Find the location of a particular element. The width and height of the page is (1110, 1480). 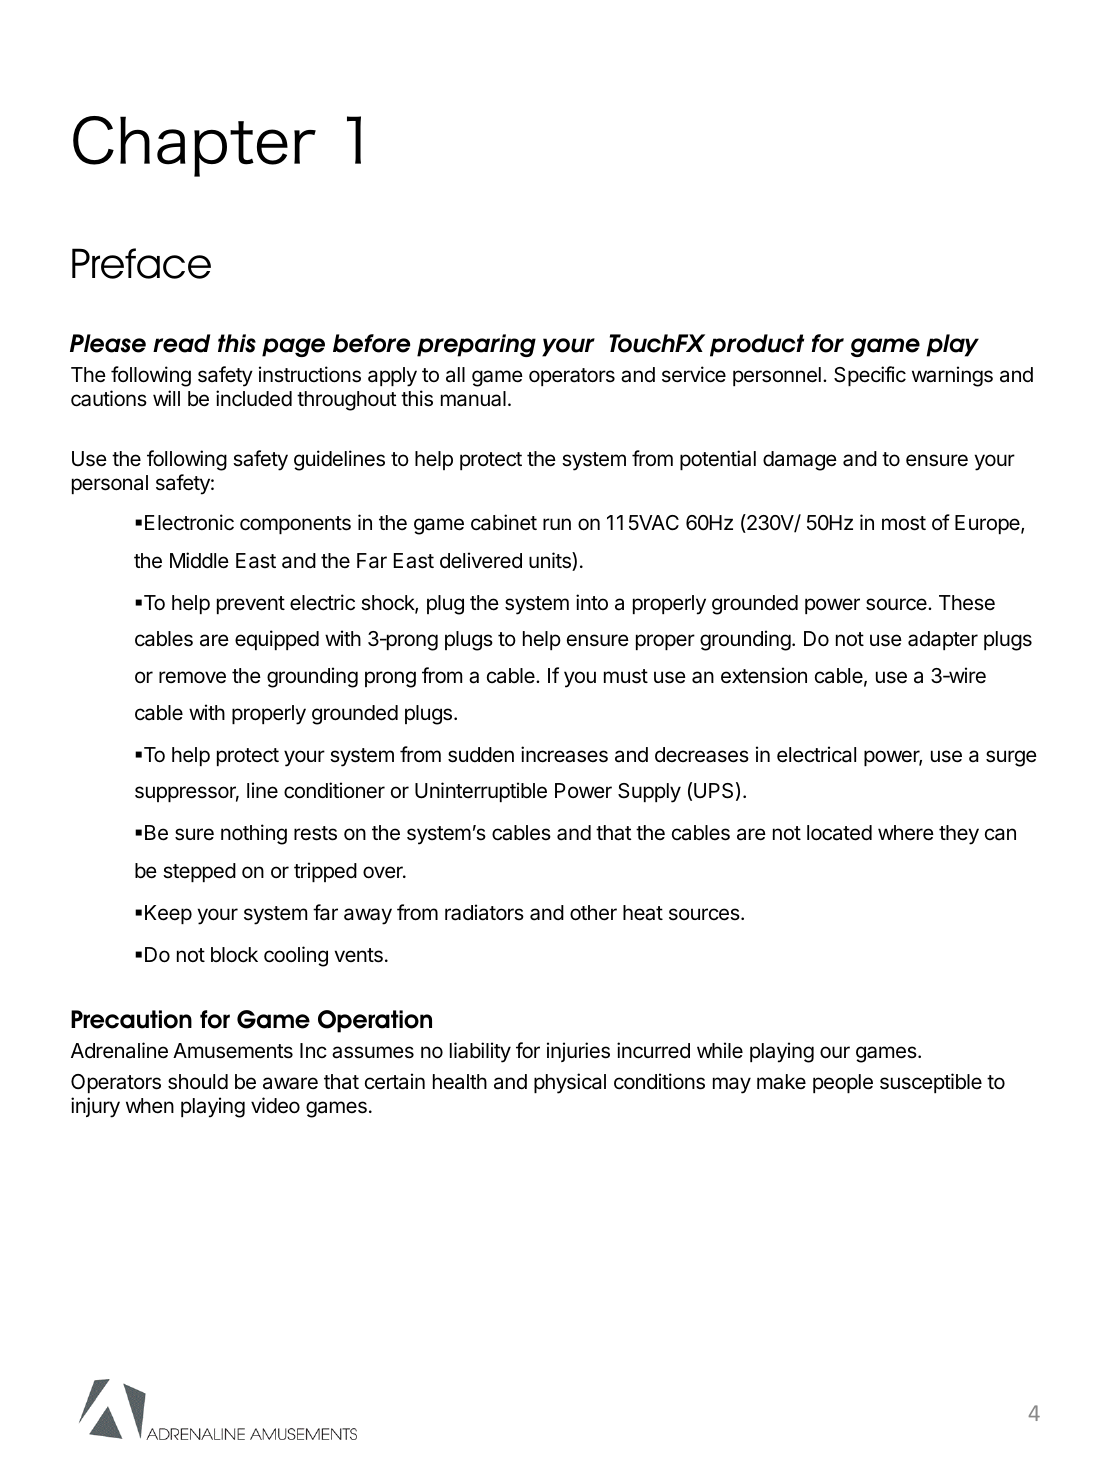

susceptible is located at coordinates (931, 1083).
